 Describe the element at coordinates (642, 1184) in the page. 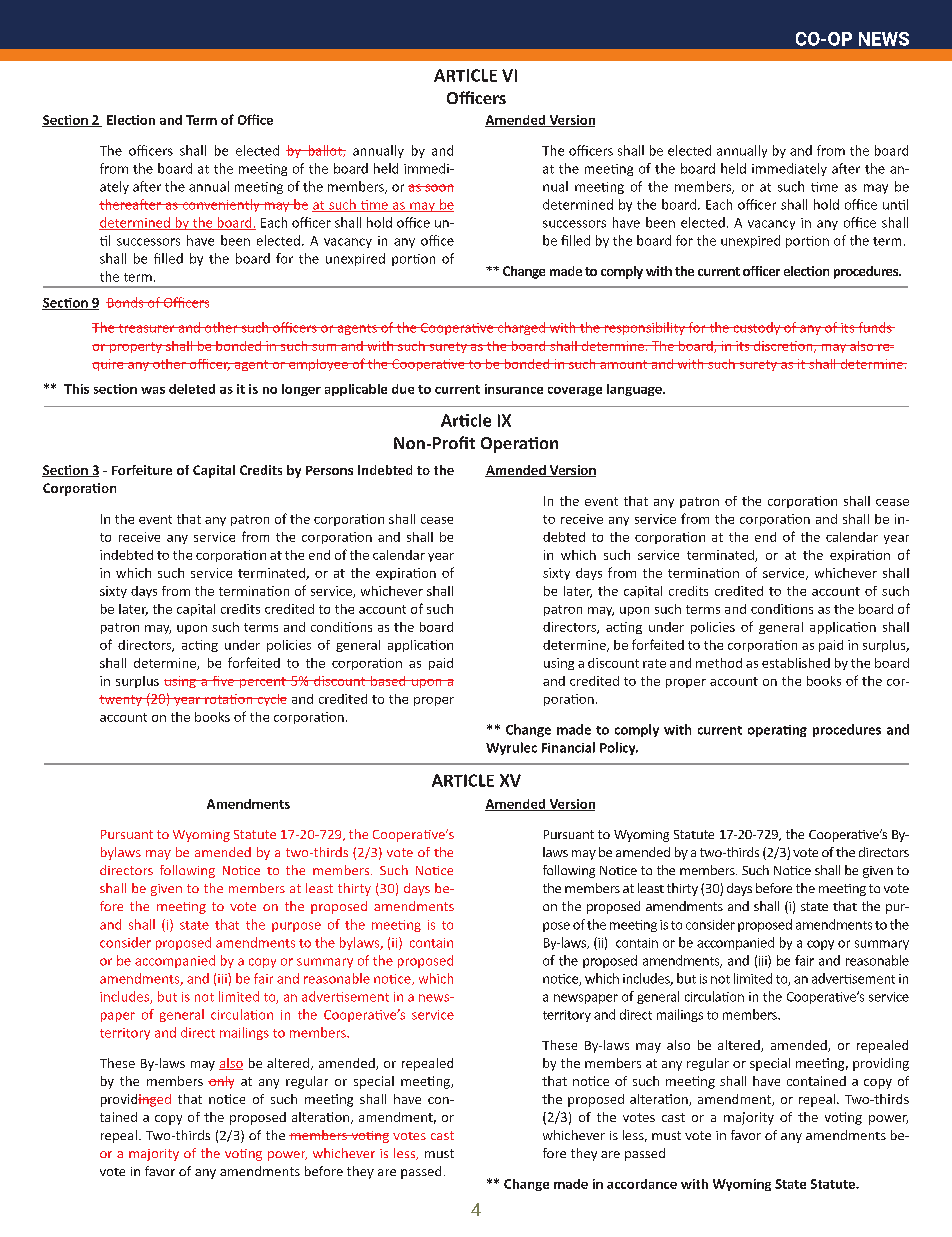

I see `accordance` at that location.
